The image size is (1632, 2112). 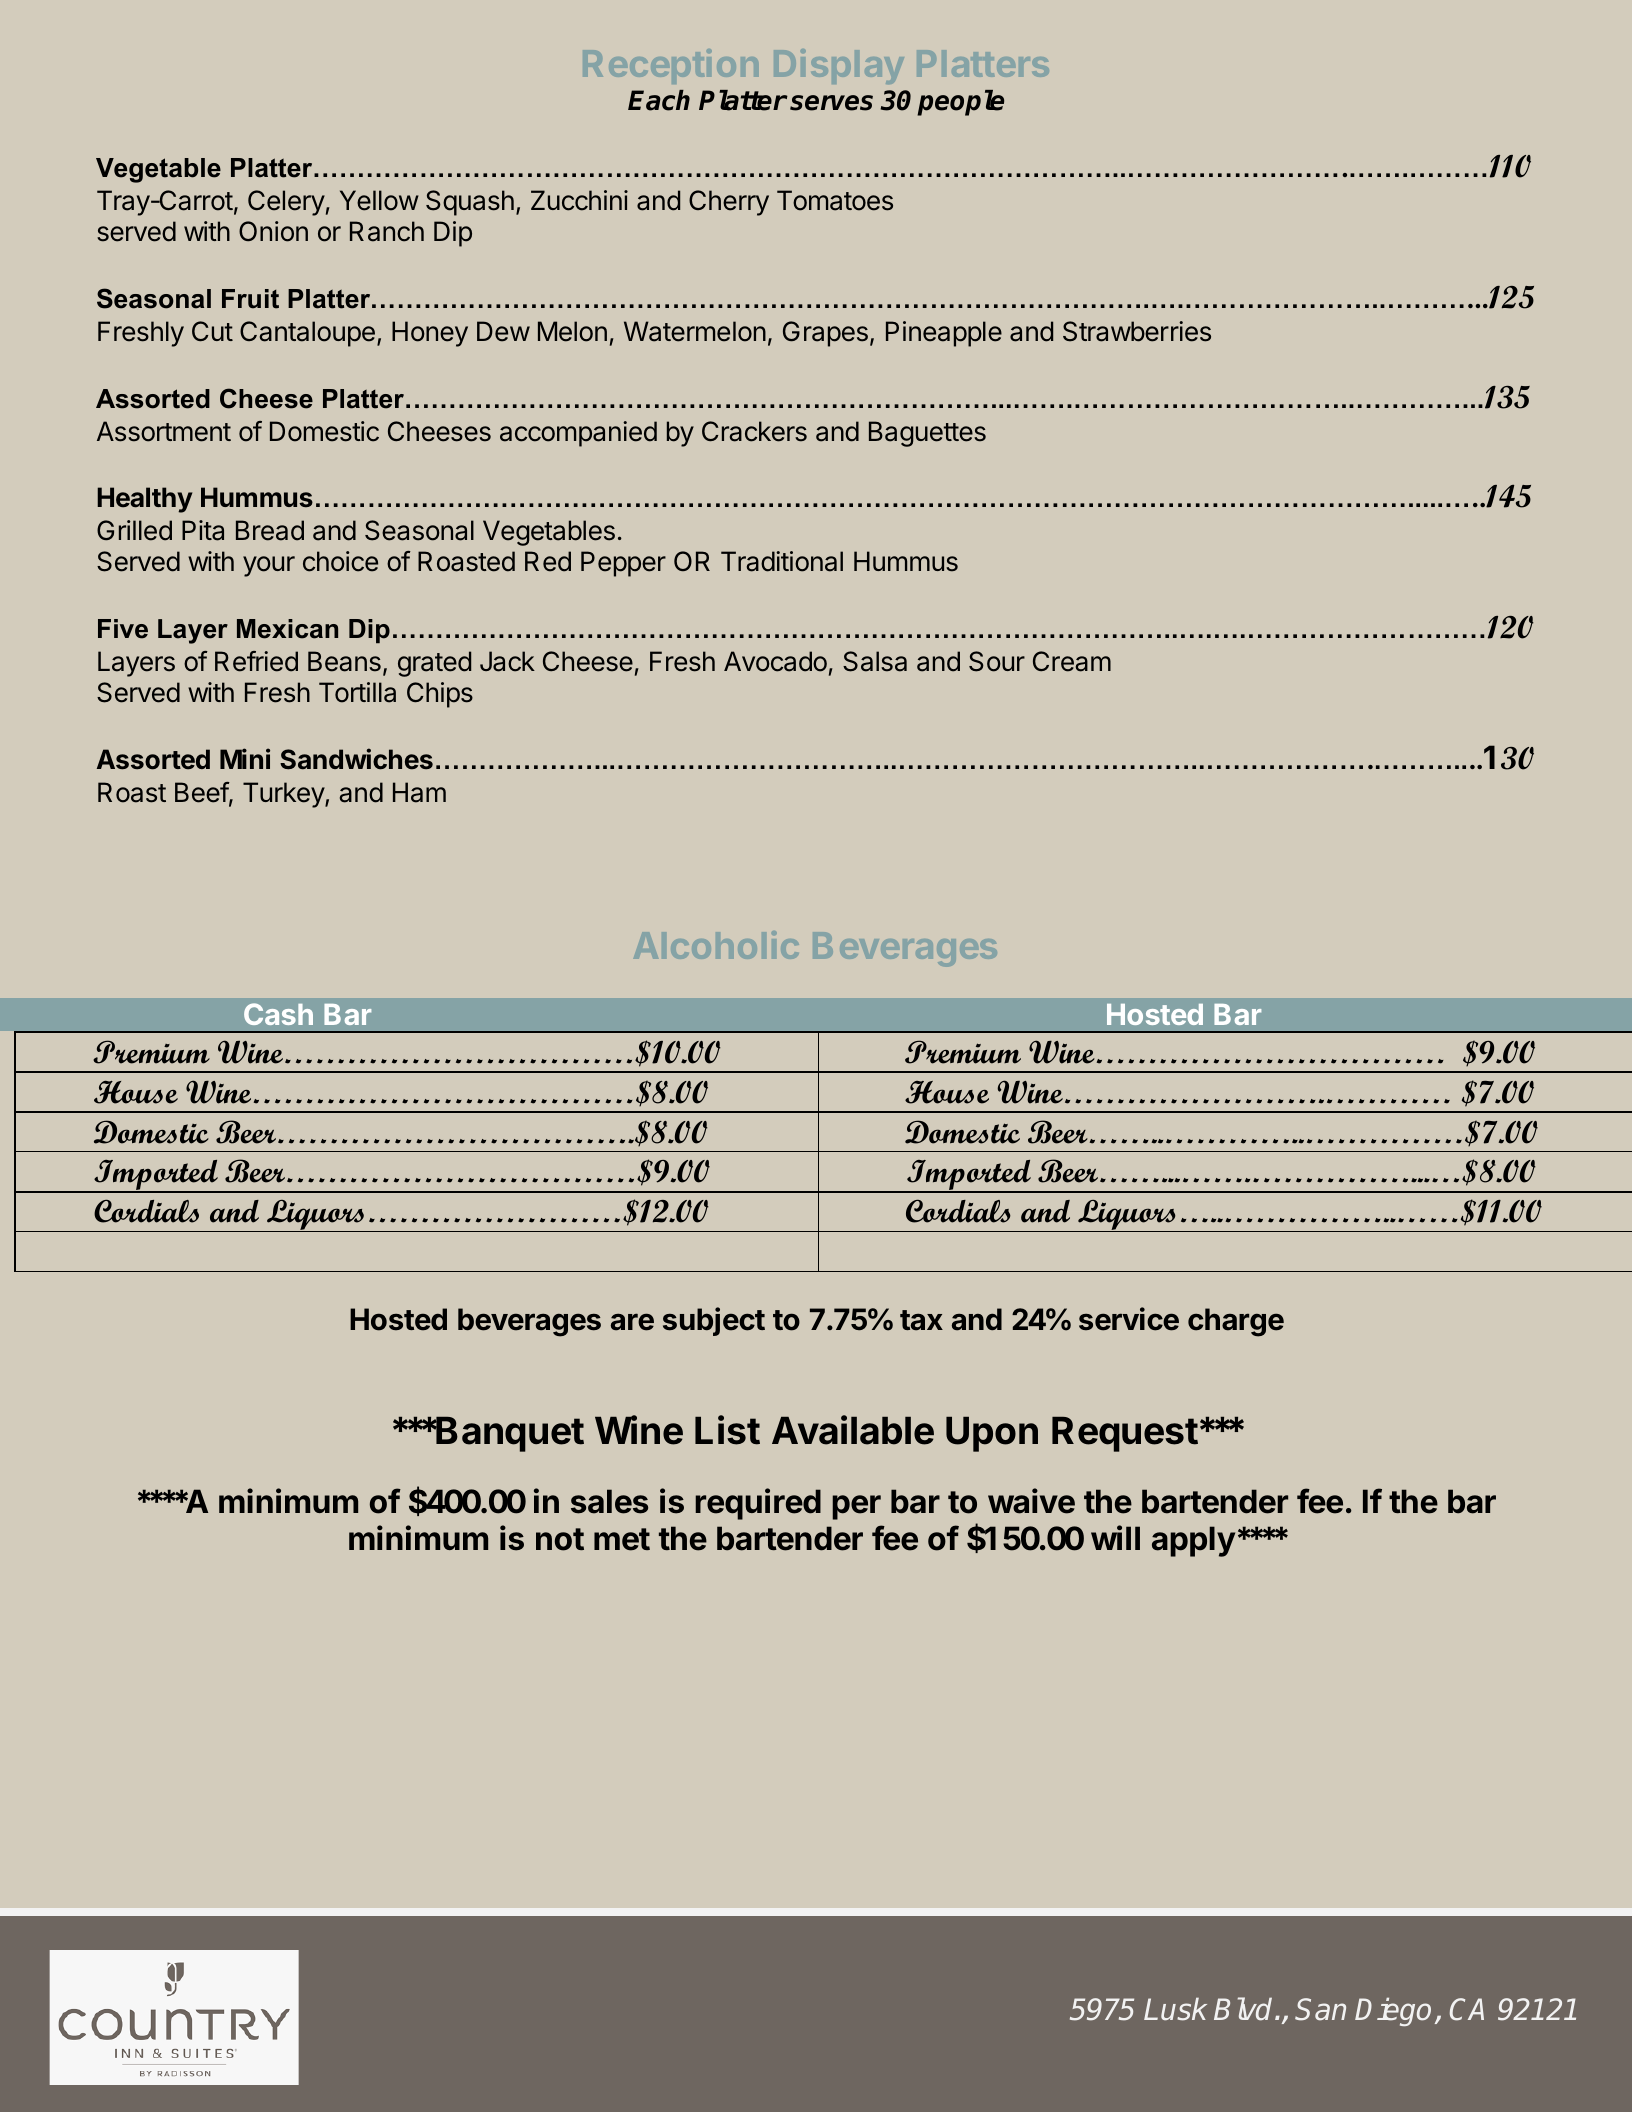 I want to click on subject, so click(x=714, y=1321).
